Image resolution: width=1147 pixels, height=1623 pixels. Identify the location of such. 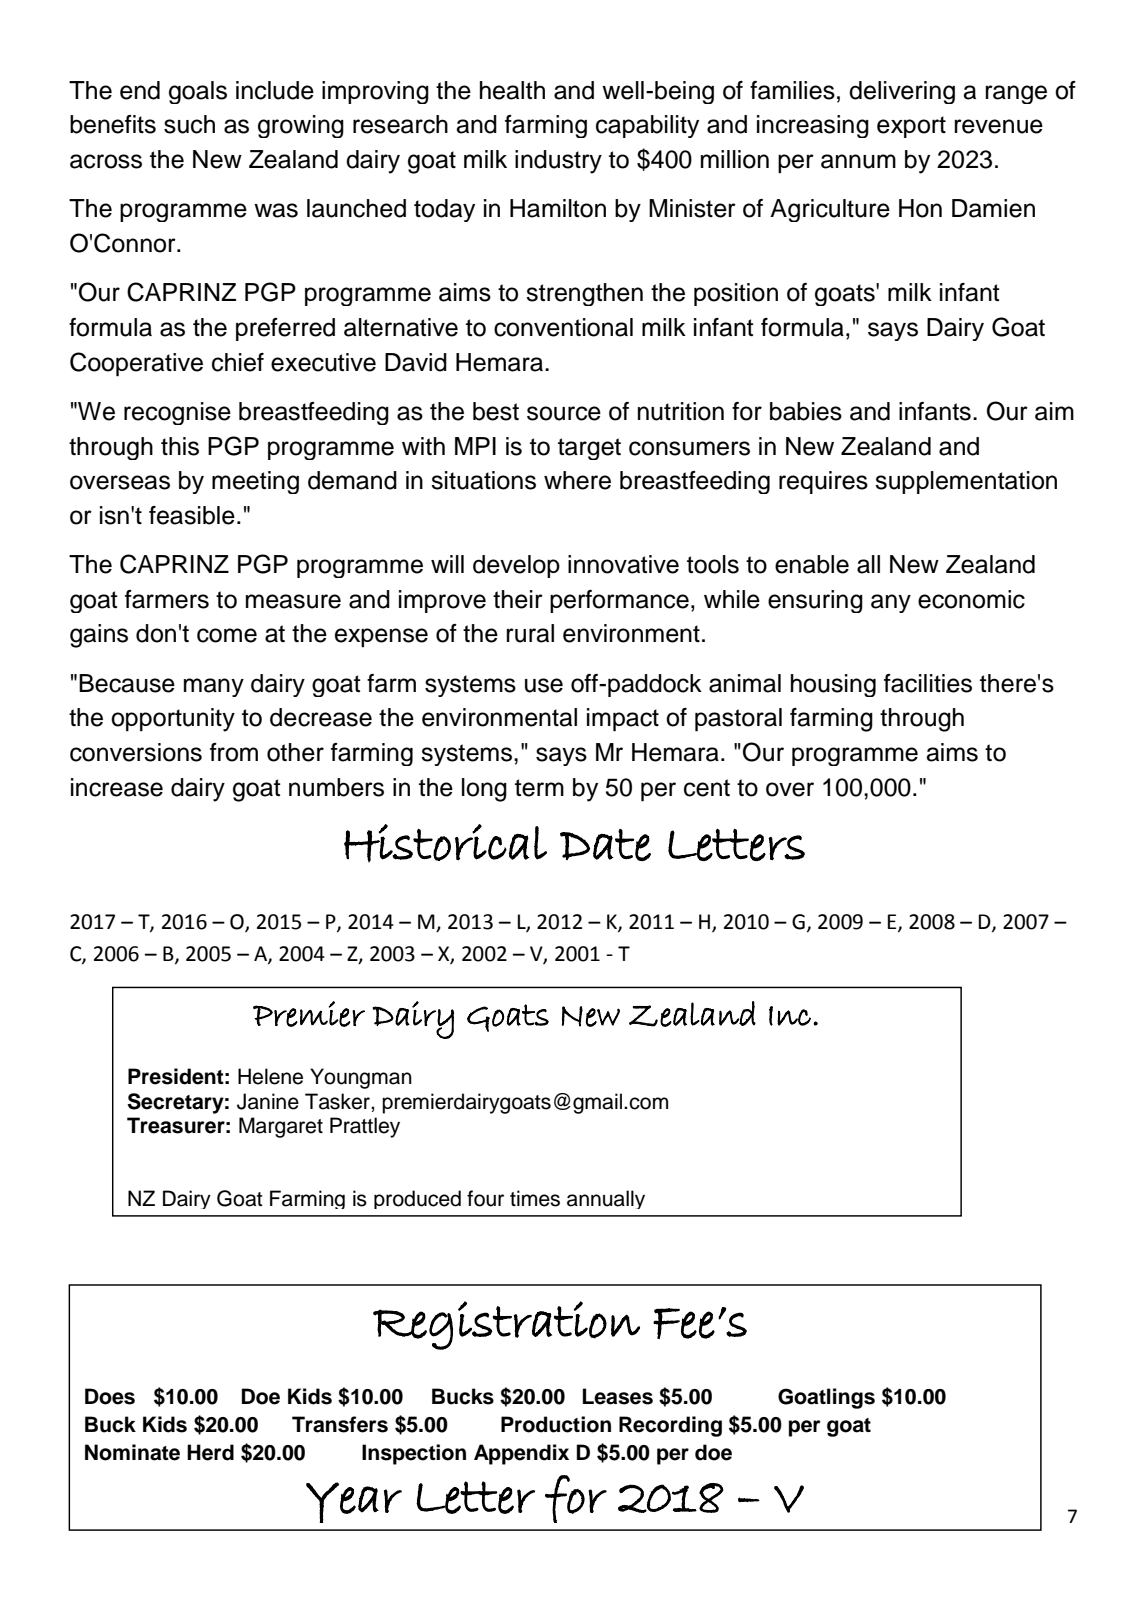
(189, 124).
